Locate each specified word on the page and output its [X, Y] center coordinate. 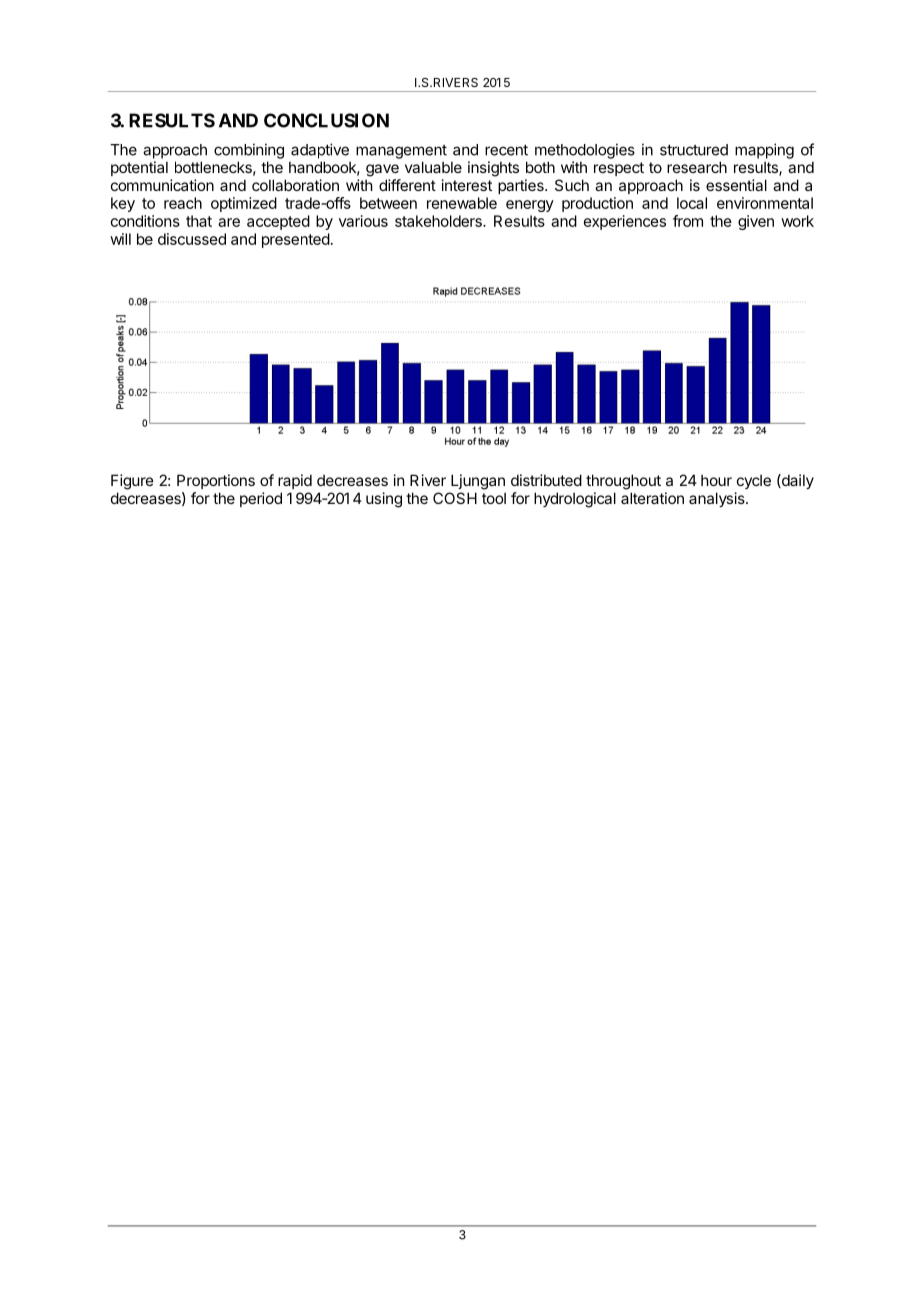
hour [716, 480]
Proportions [216, 481]
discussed [192, 239]
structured [694, 150]
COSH [455, 498]
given [756, 222]
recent [506, 150]
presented [296, 240]
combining [249, 151]
